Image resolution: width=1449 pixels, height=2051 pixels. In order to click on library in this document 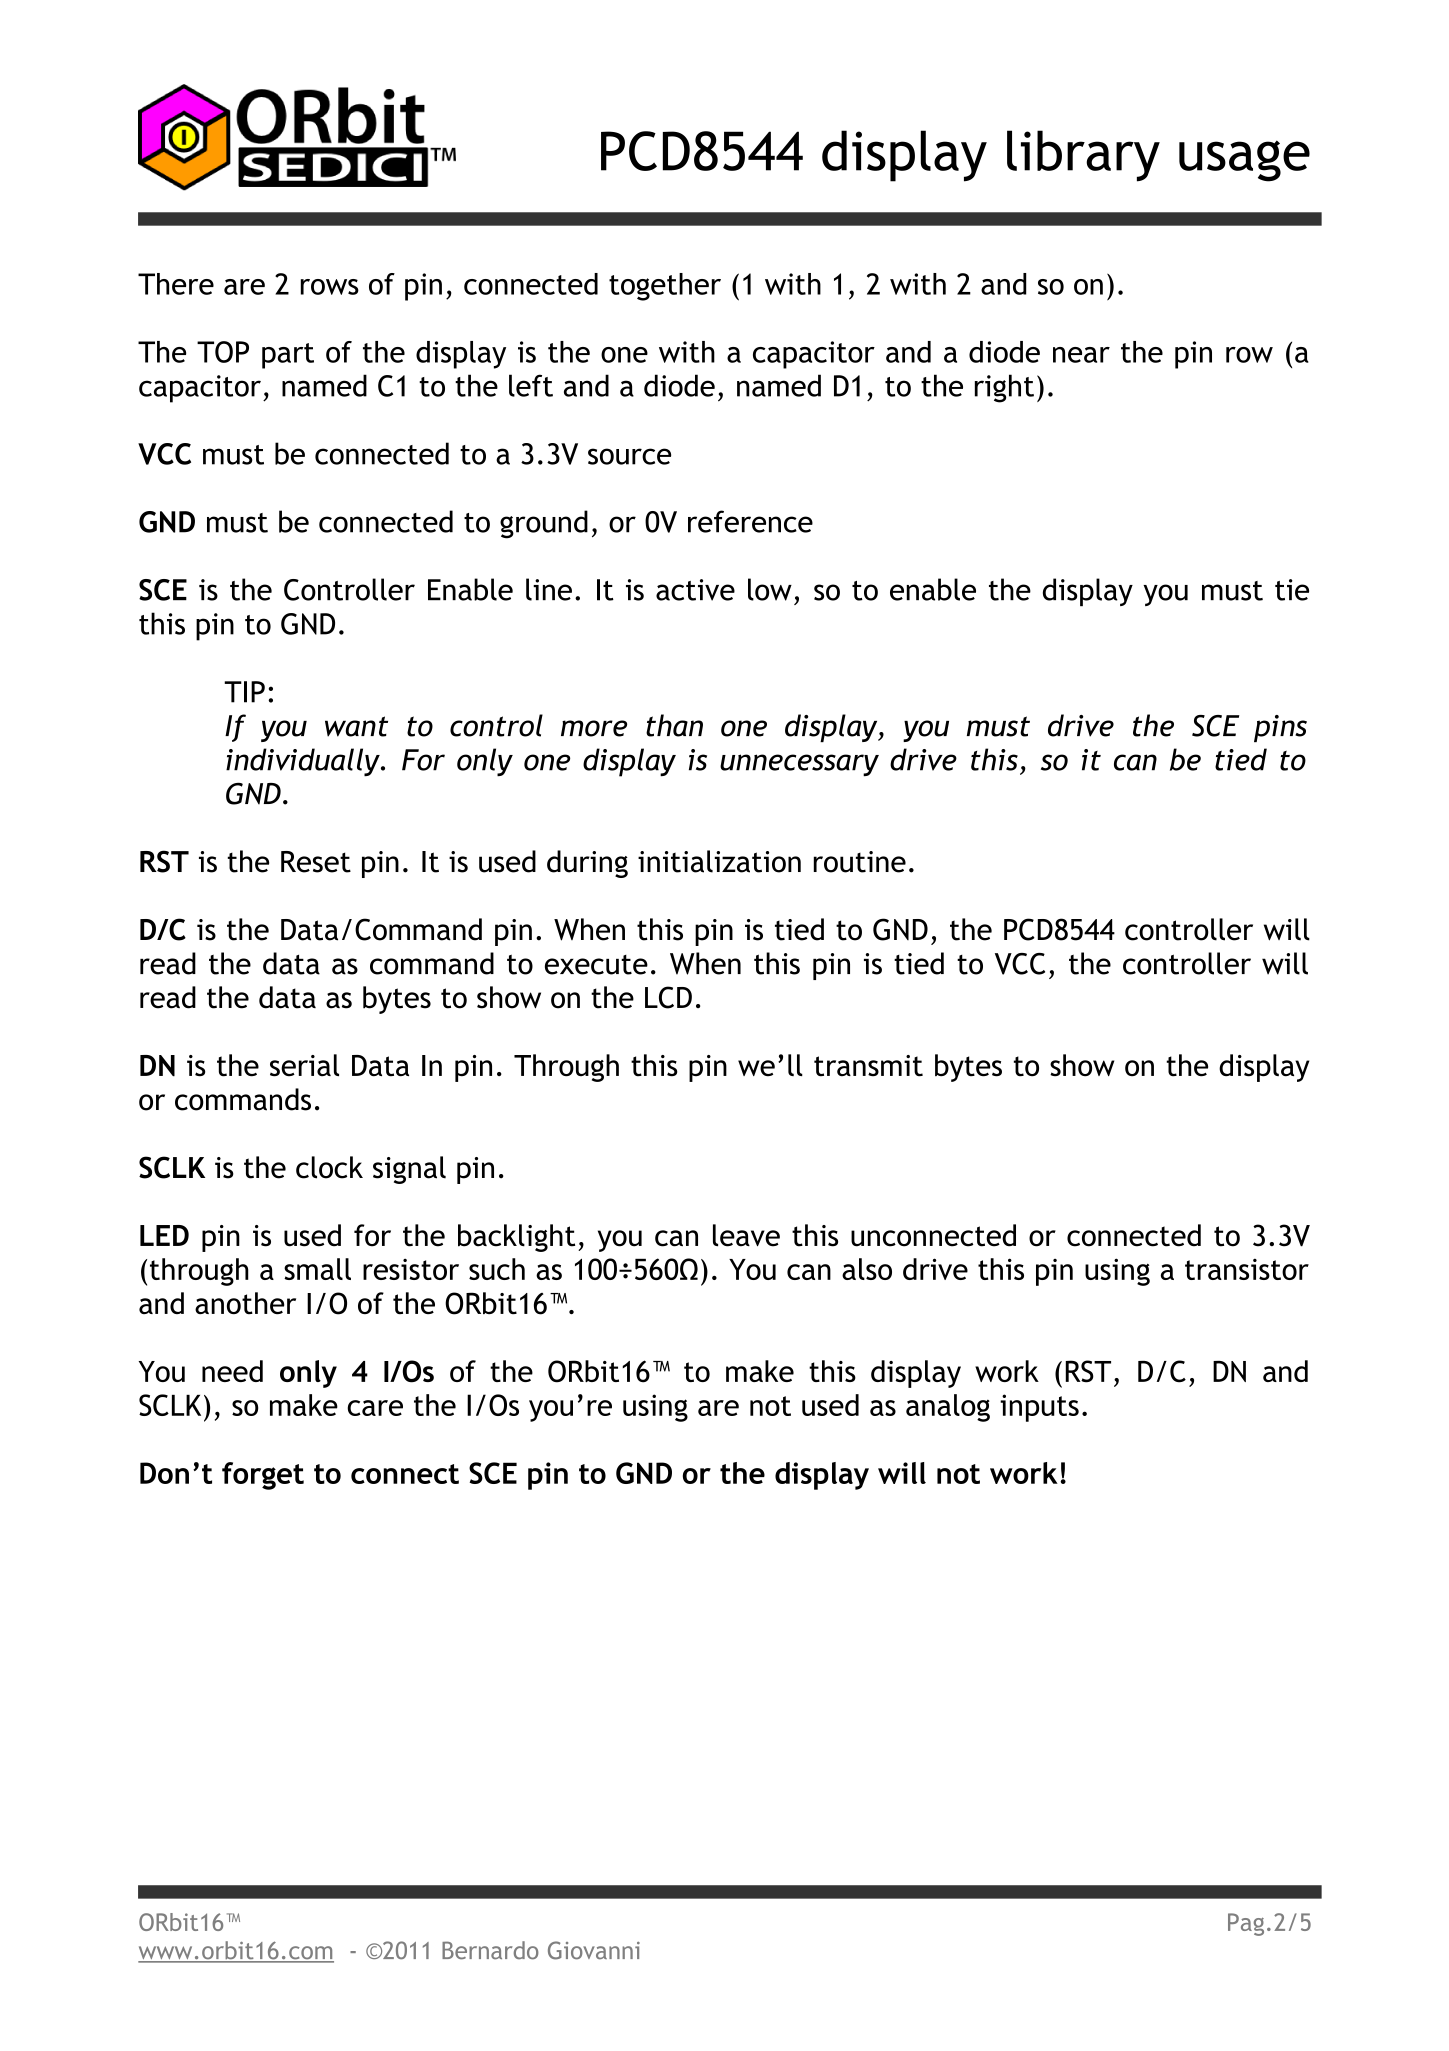, I will do `click(1083, 156)`.
